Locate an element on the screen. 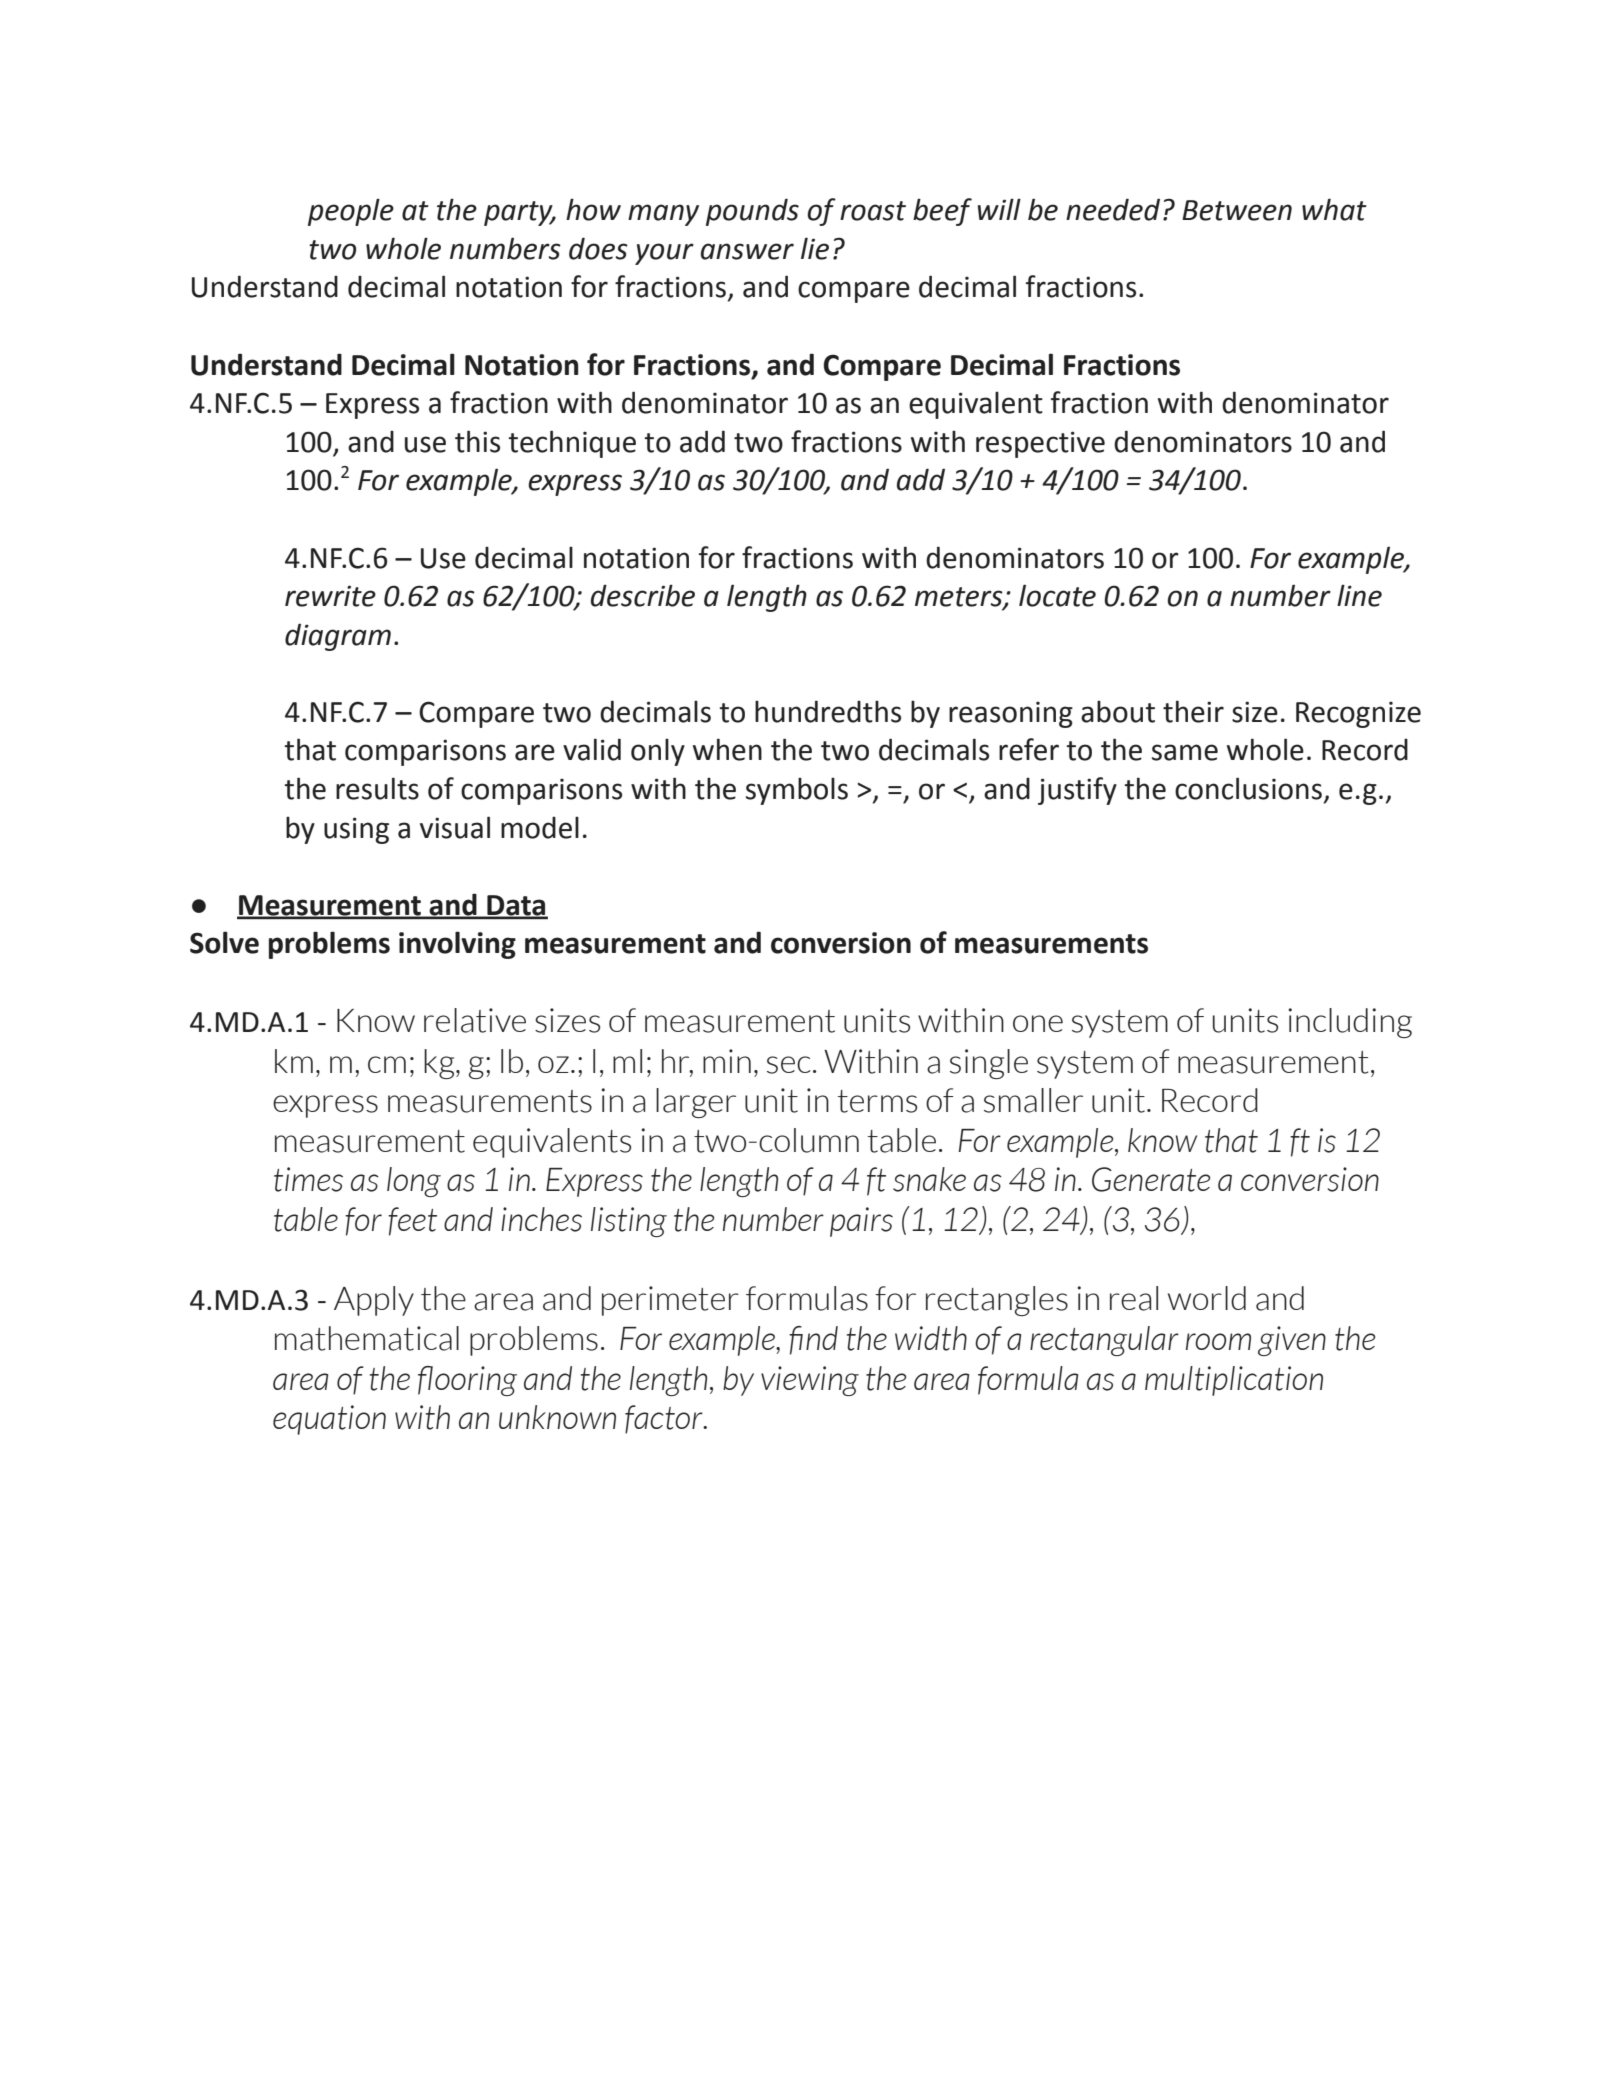 This screenshot has width=1612, height=2086. relative is located at coordinates (475, 1020).
